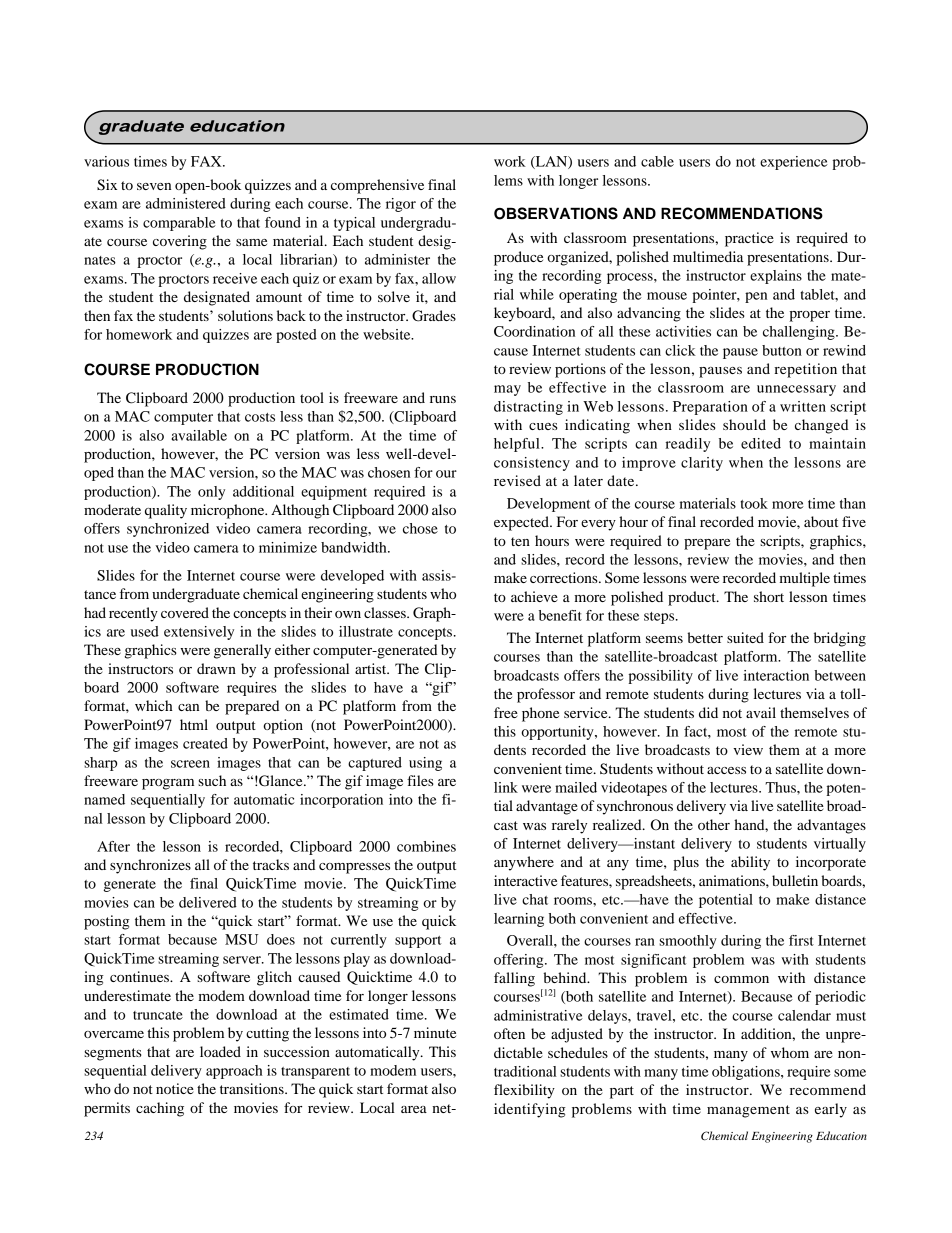 The width and height of the page is (952, 1233). I want to click on experience, so click(794, 163).
